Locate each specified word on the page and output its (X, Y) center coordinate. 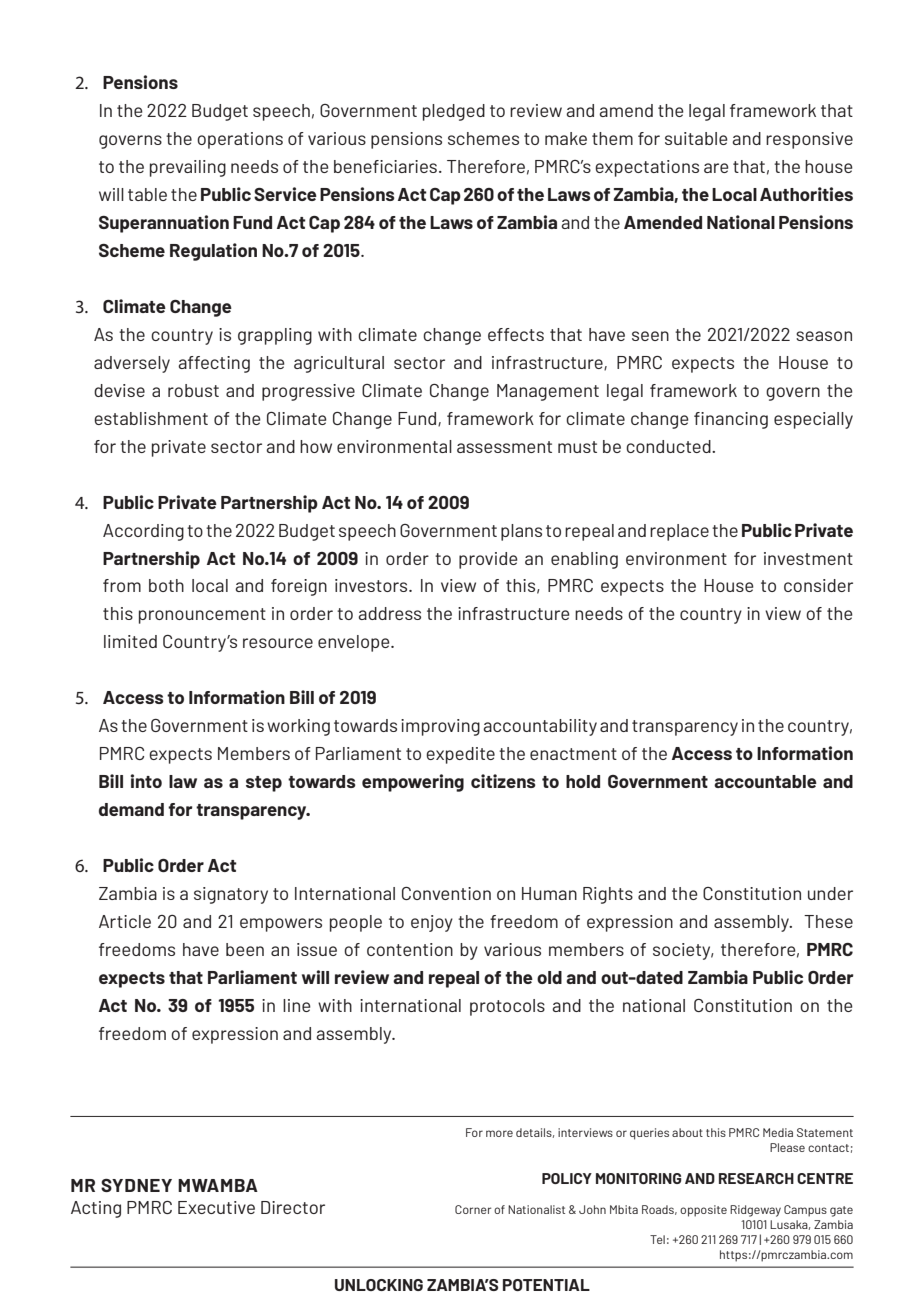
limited (130, 641)
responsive (809, 140)
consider (818, 585)
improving (440, 727)
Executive (216, 1207)
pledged (454, 112)
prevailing (188, 168)
